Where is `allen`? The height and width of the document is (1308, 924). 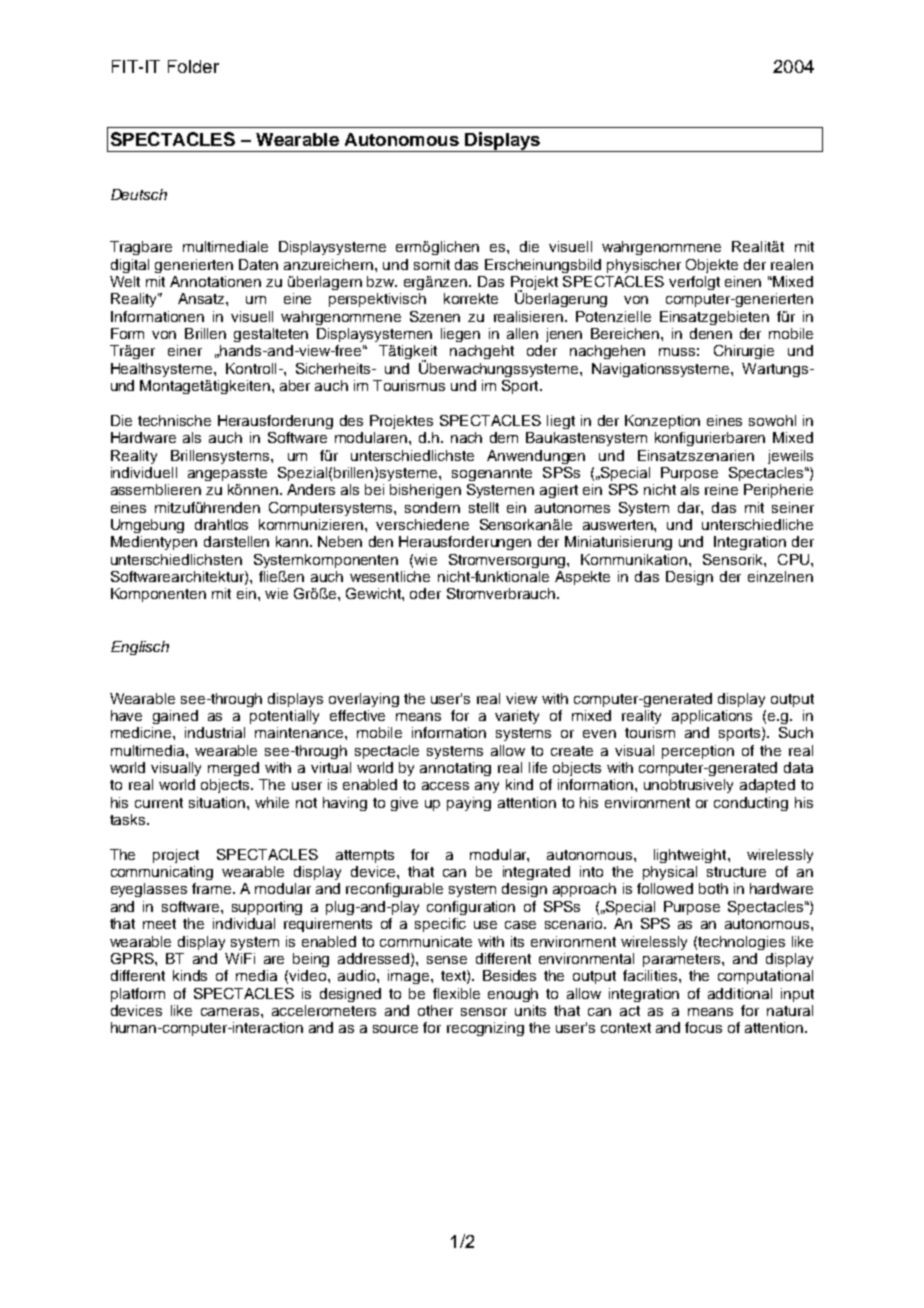 allen is located at coordinates (522, 333).
